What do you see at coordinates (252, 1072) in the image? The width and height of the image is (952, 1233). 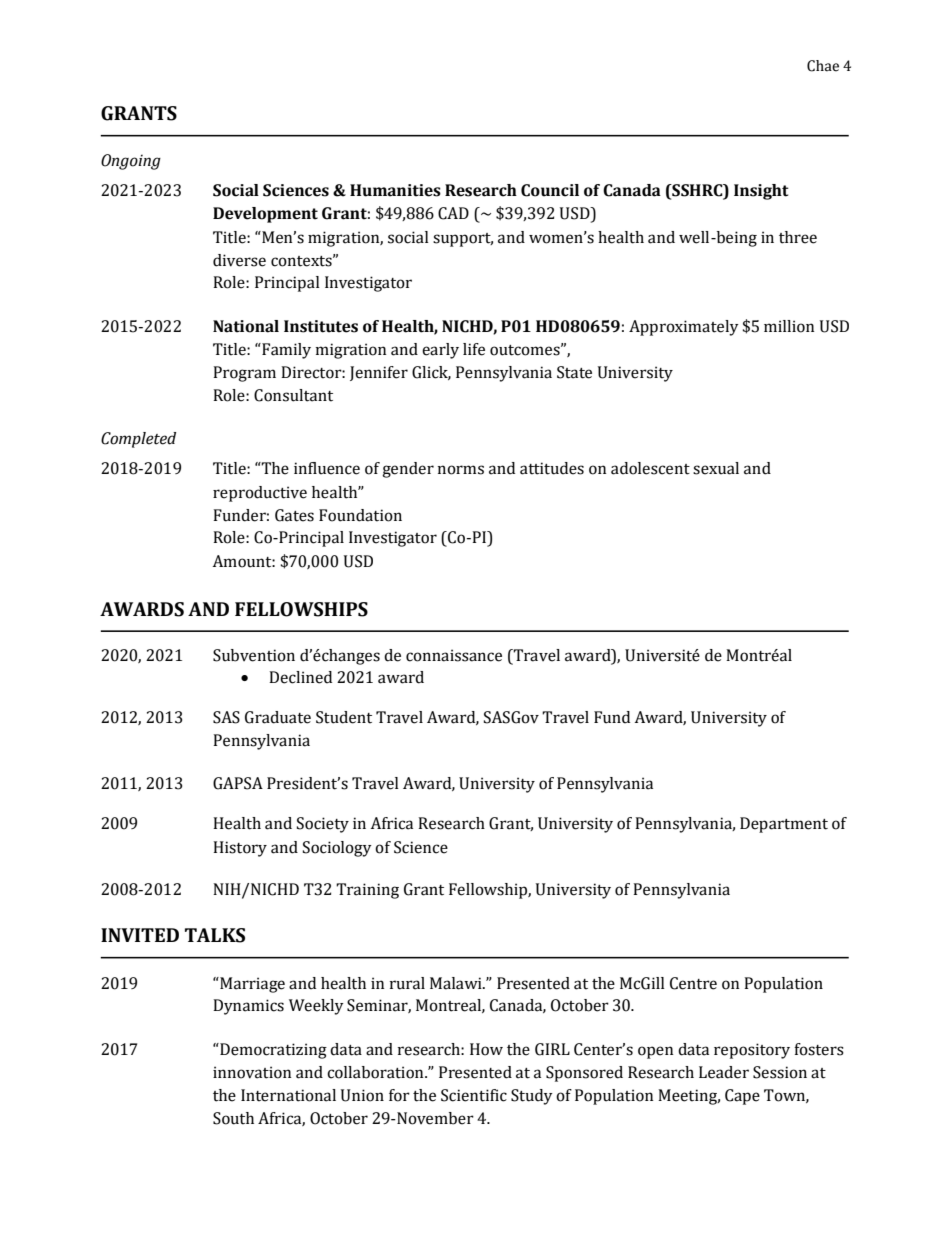 I see `innovation` at bounding box center [252, 1072].
